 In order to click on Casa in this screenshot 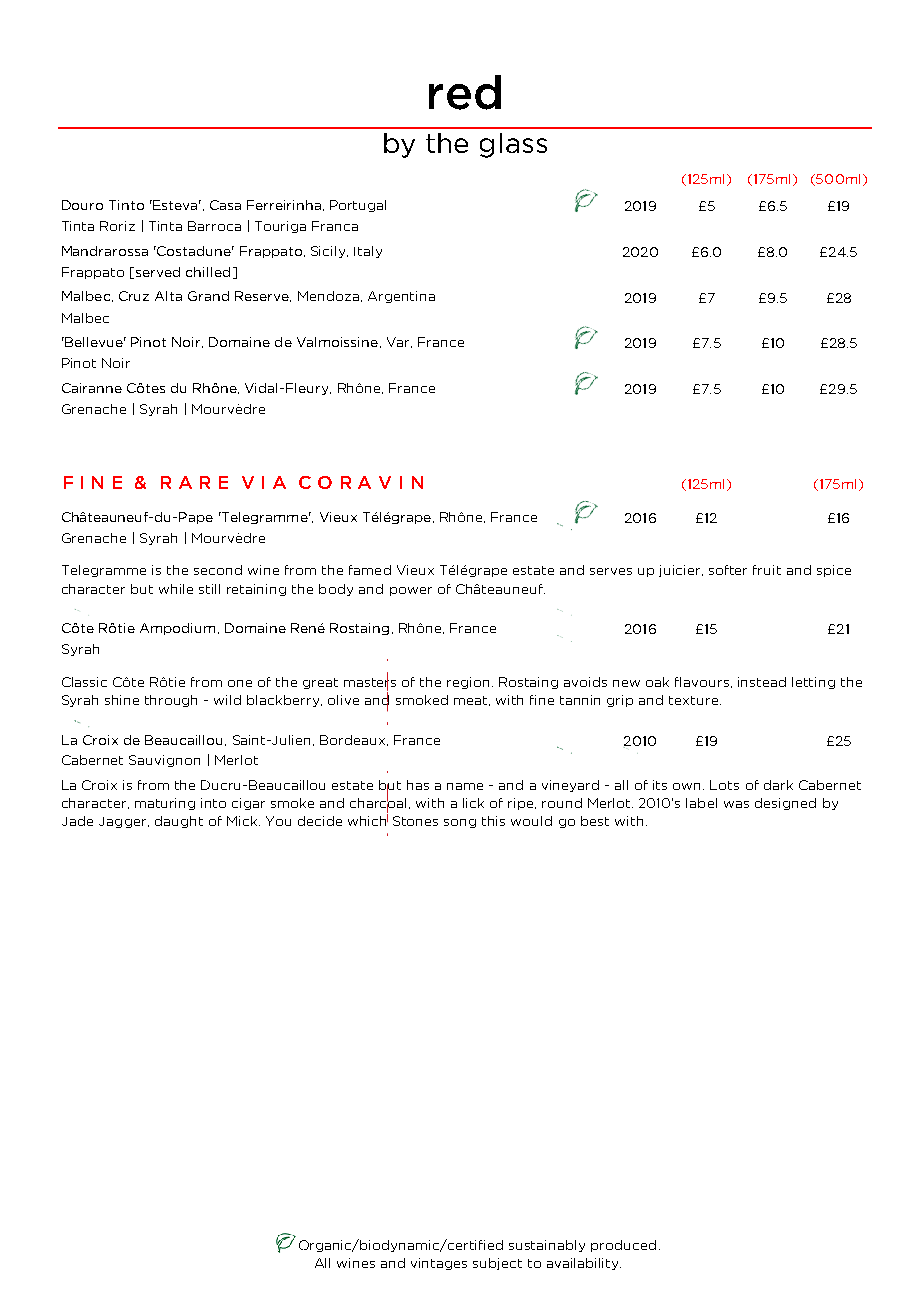, I will do `click(225, 205)`.
